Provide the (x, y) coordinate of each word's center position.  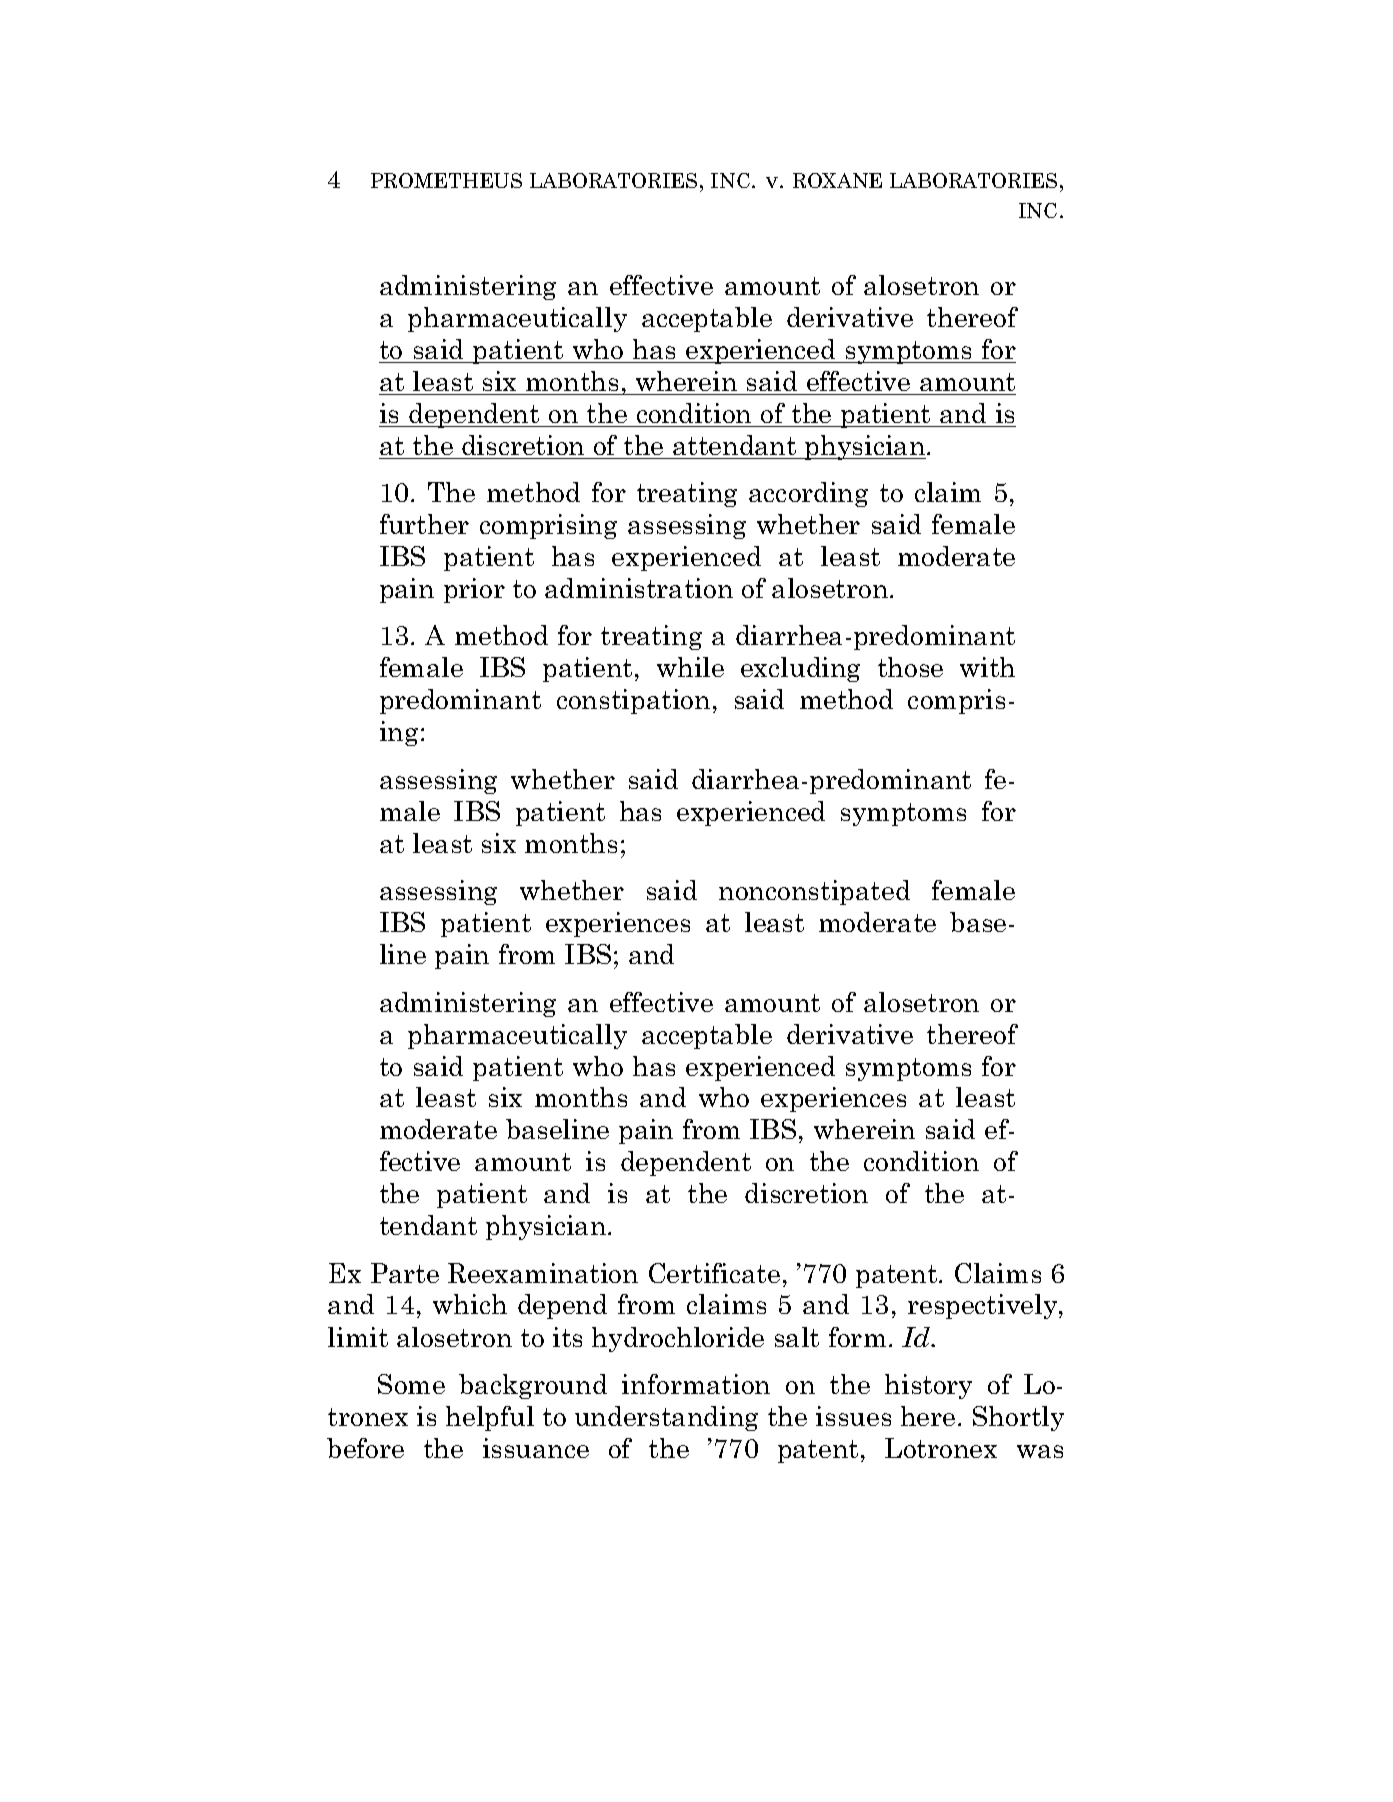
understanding (666, 1418)
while (690, 667)
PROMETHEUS (446, 180)
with (987, 667)
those (910, 667)
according (808, 494)
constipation (633, 701)
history (928, 1386)
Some (411, 1384)
